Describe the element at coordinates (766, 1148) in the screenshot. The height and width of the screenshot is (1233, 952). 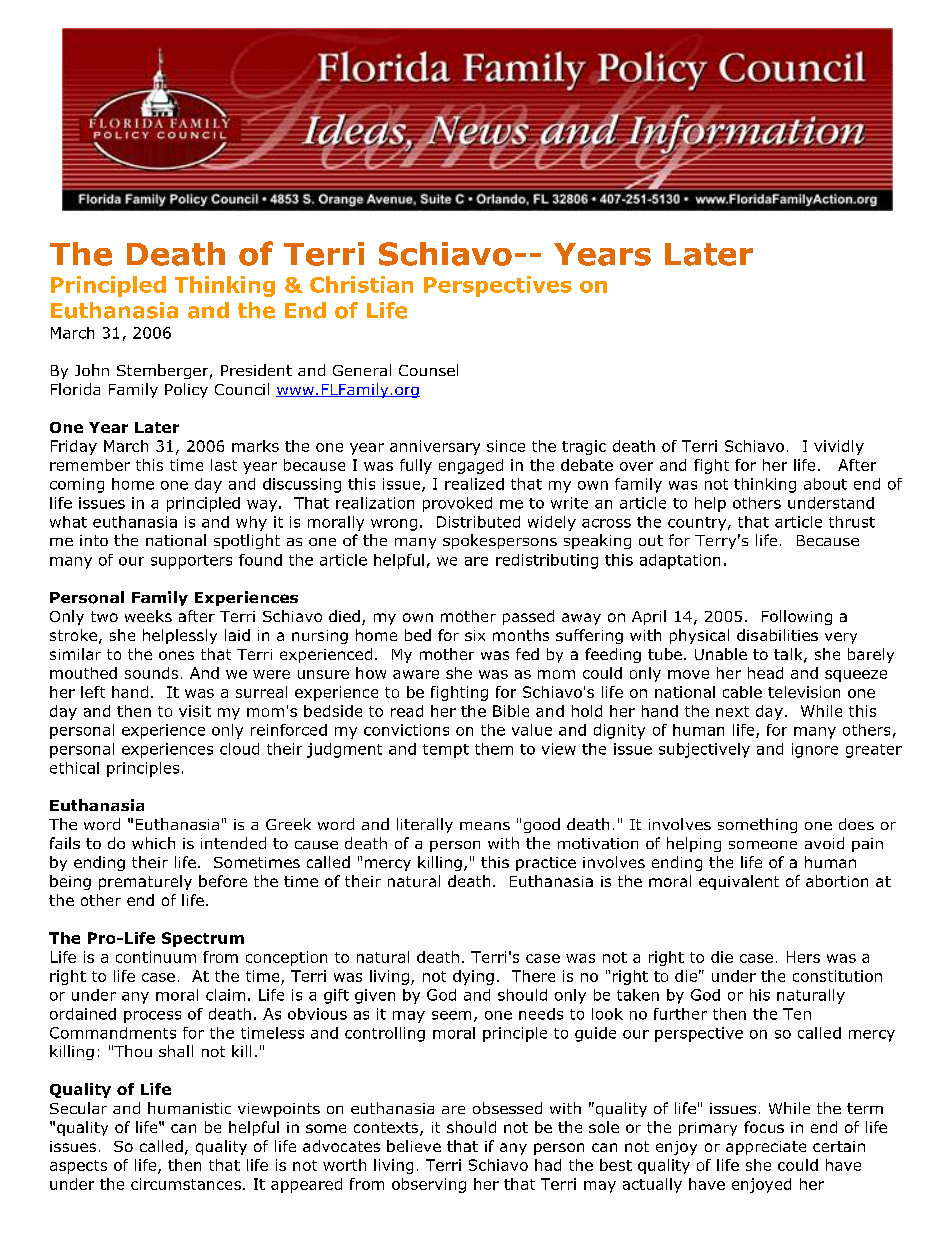
I see `appreciate` at that location.
